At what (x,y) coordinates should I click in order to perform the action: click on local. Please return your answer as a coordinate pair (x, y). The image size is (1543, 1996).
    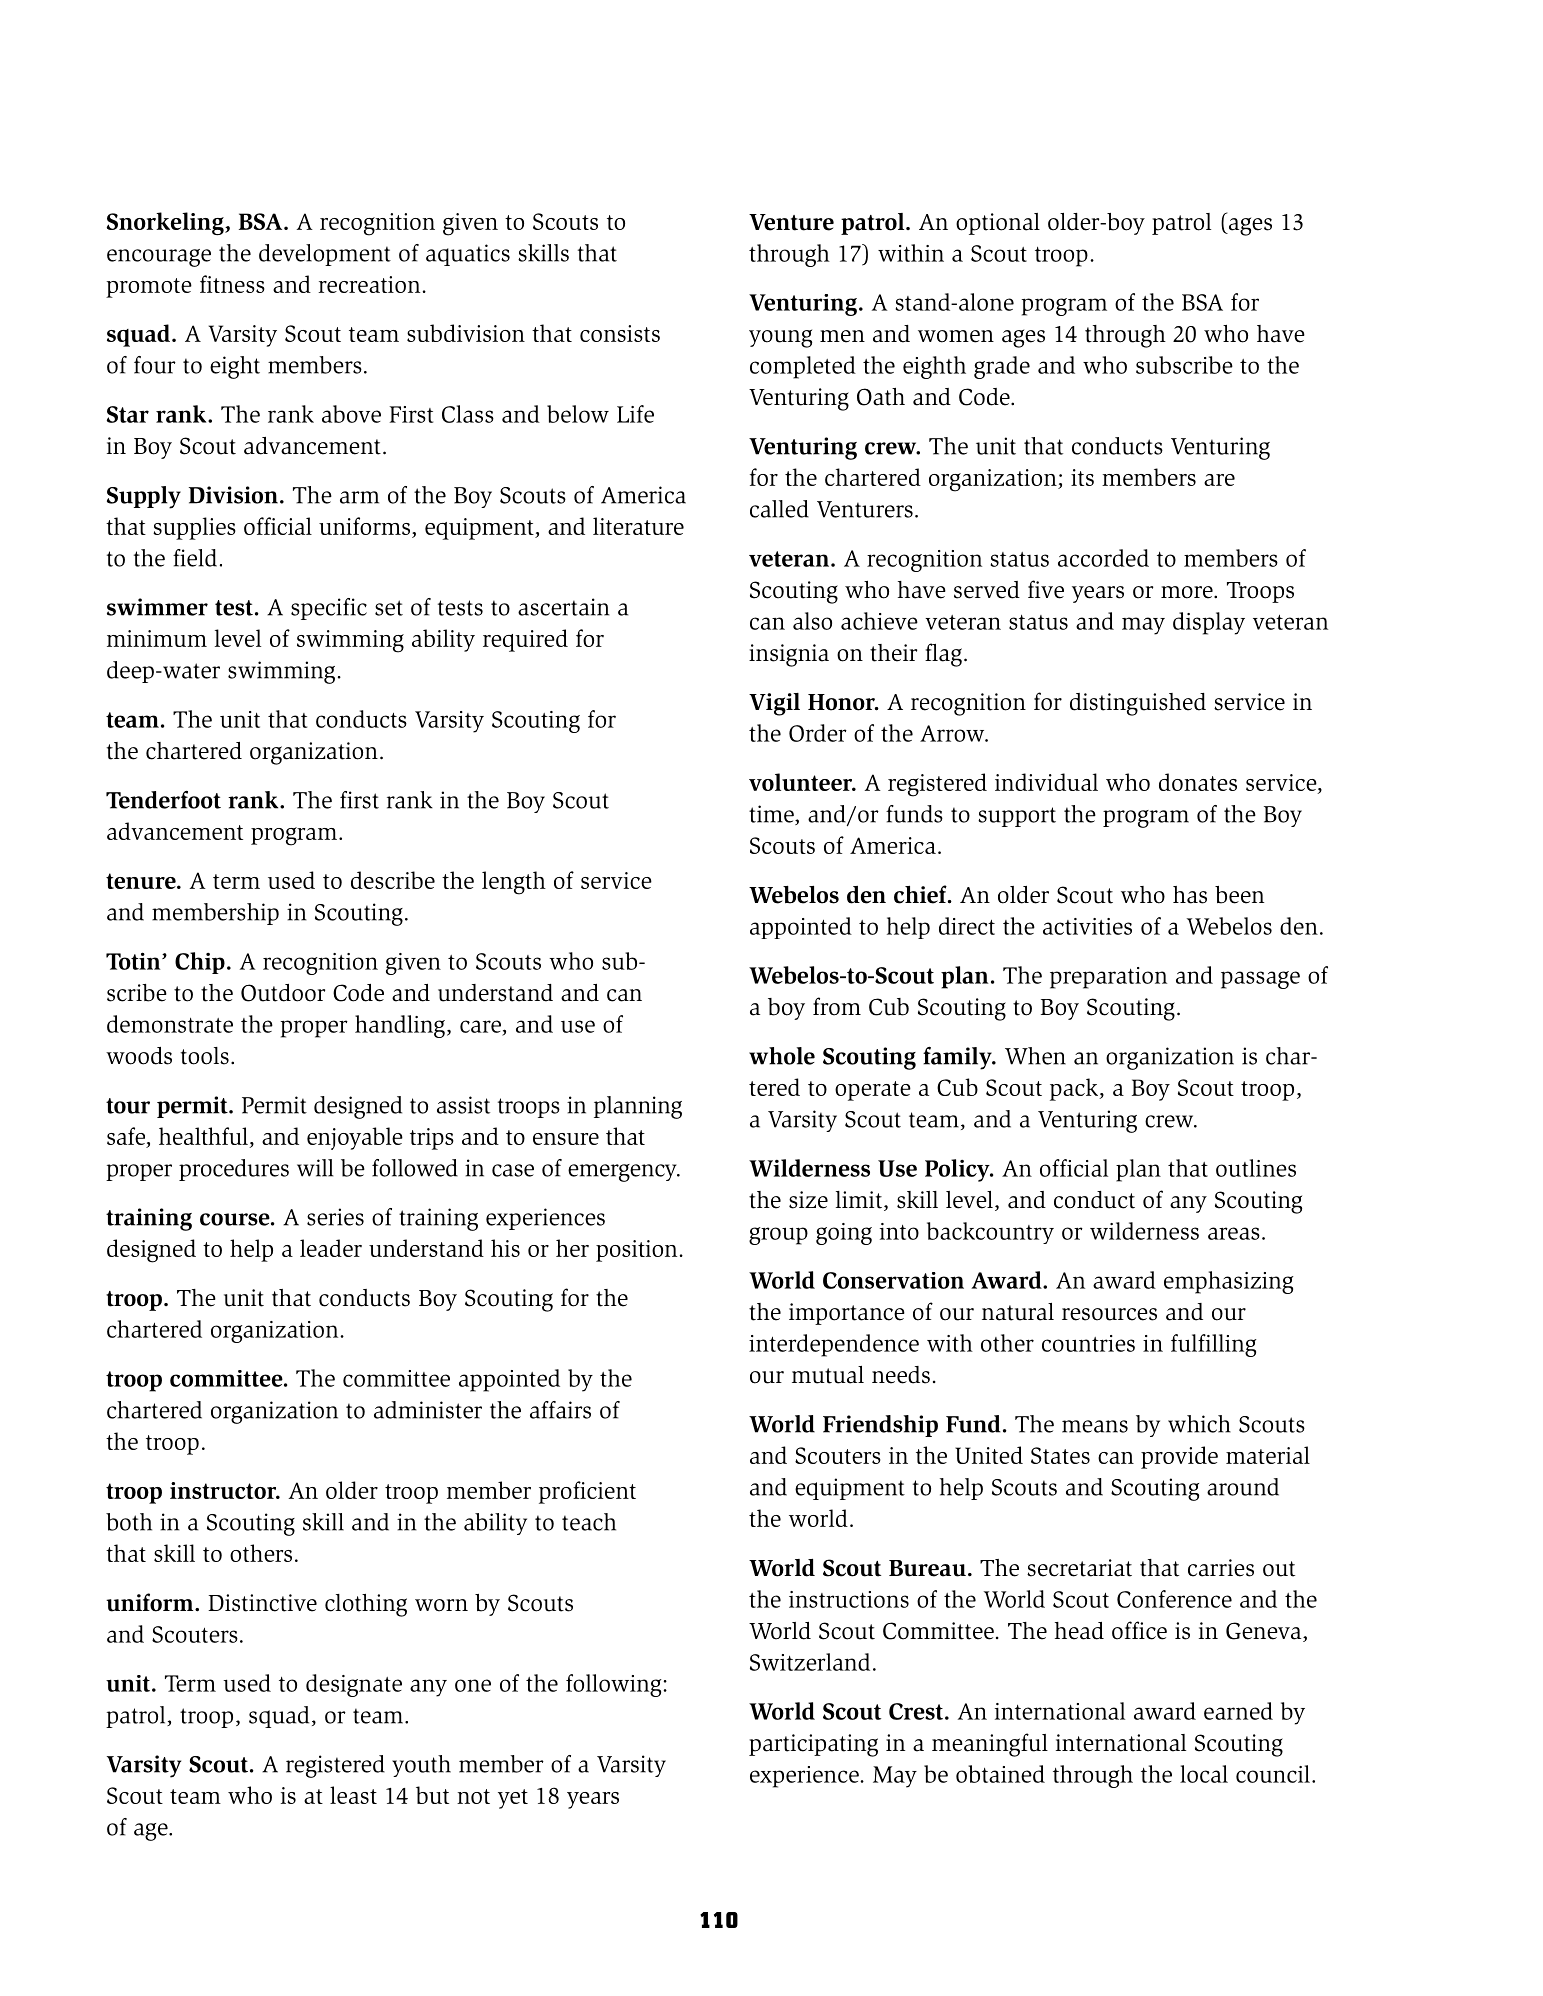
    Looking at the image, I should click on (1204, 1774).
